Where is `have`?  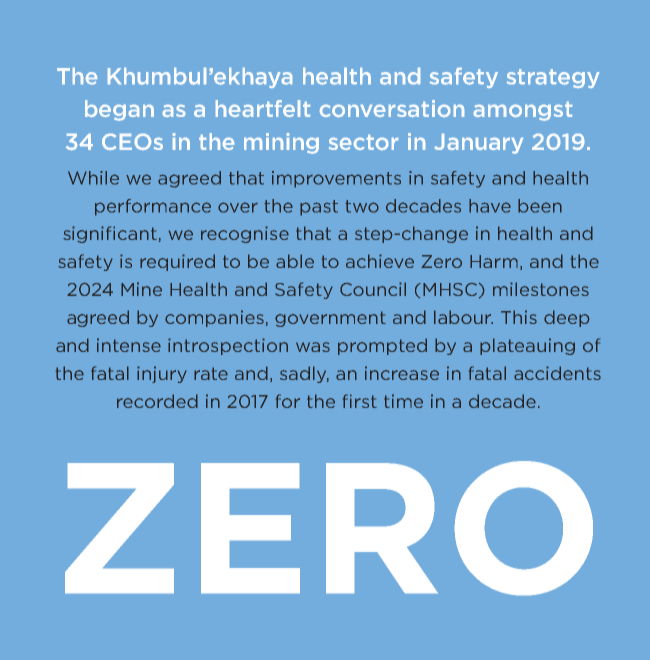 have is located at coordinates (490, 206).
